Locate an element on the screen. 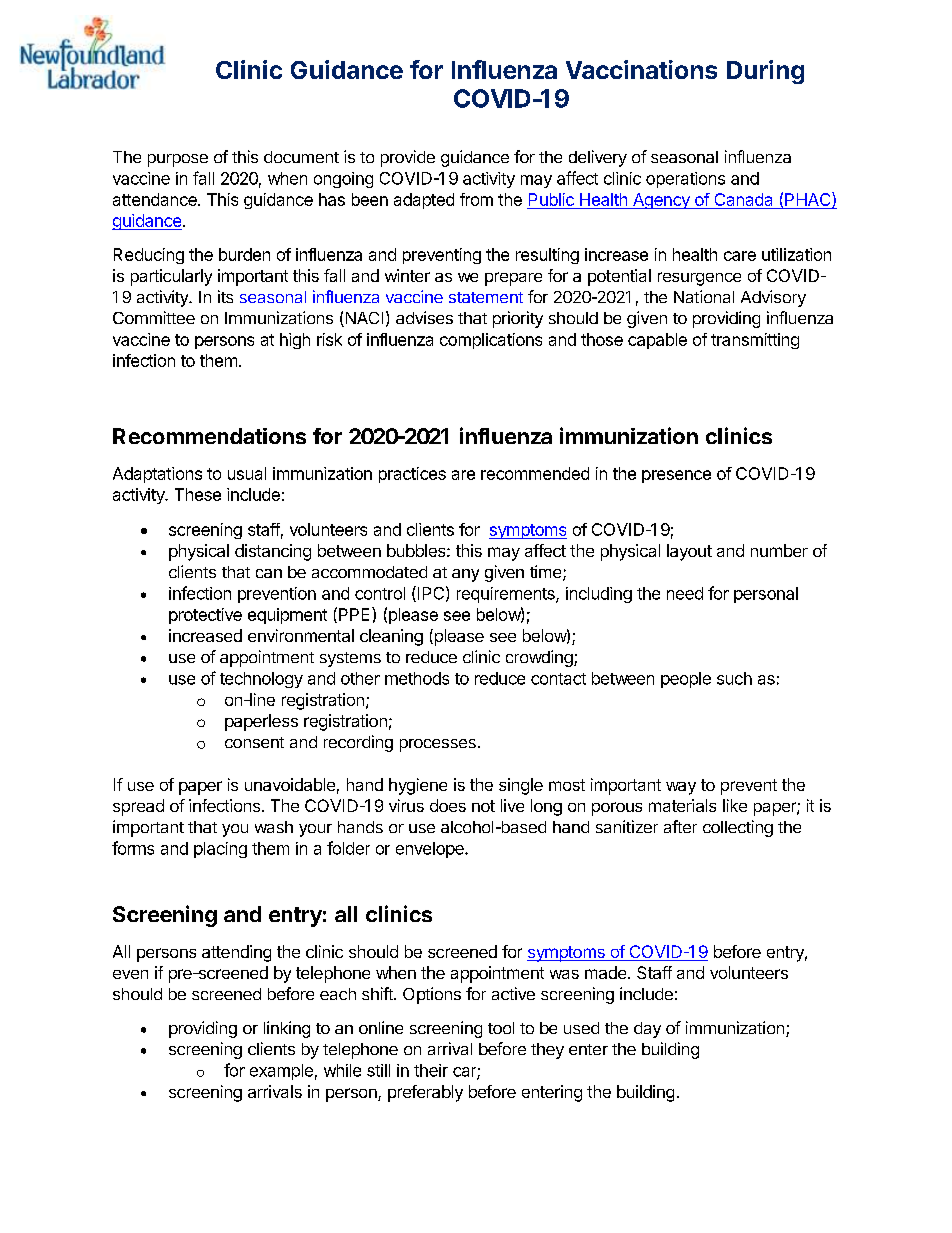 The image size is (952, 1233). purpose is located at coordinates (178, 160).
